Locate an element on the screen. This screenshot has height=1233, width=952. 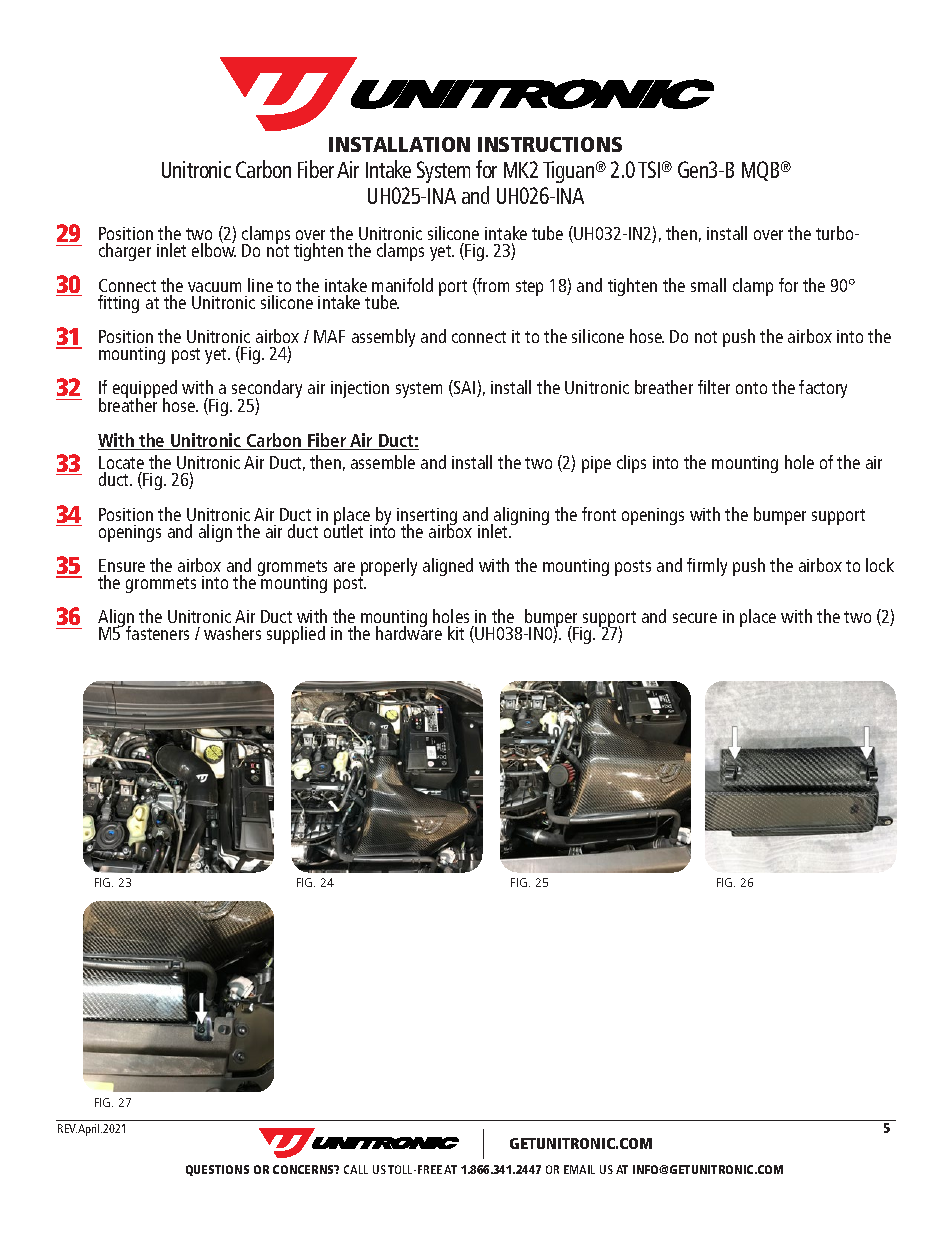
kit is located at coordinates (456, 633).
